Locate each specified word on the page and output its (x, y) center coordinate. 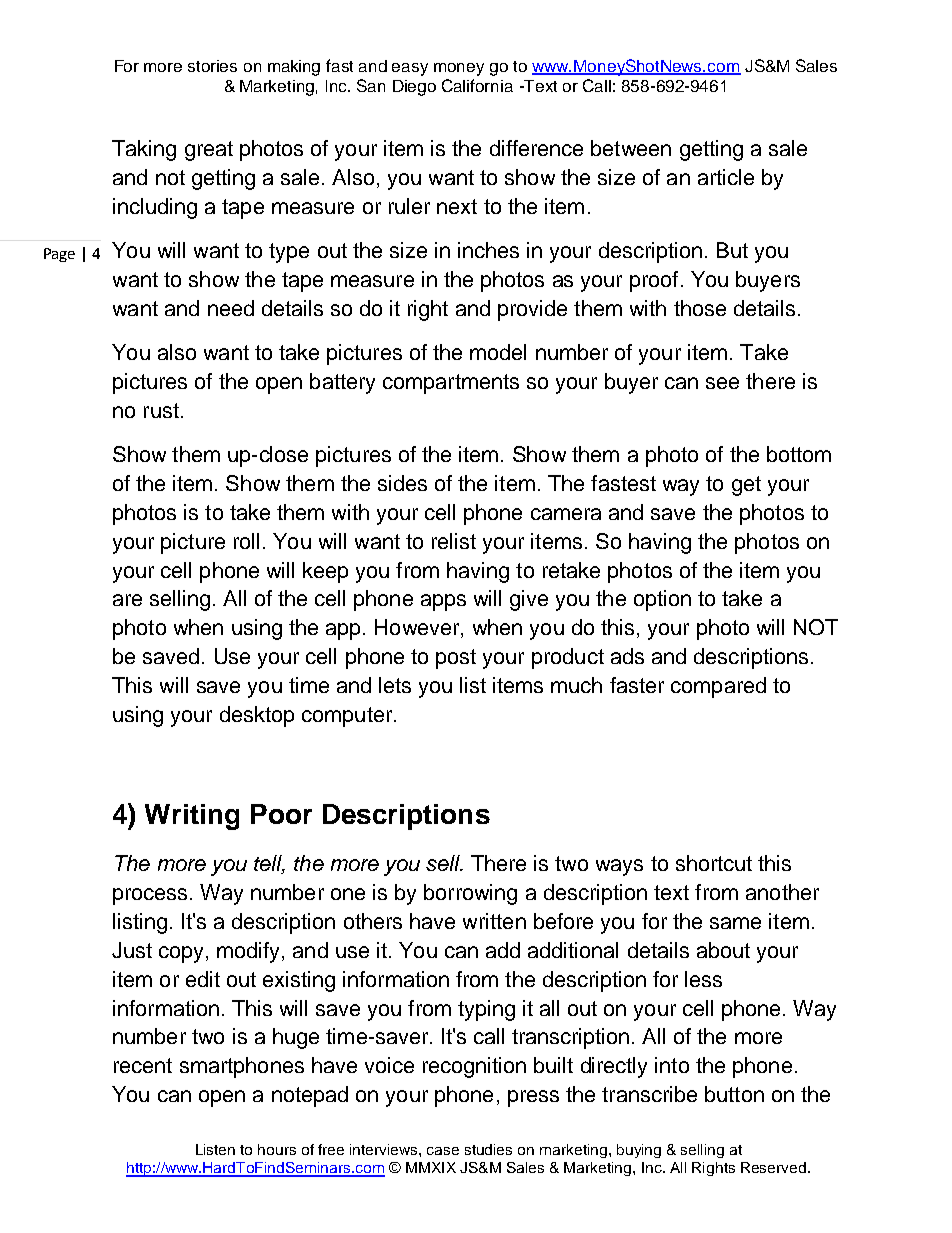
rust (161, 410)
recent (143, 1065)
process (150, 896)
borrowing (470, 894)
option (662, 600)
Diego (414, 88)
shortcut (714, 863)
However (418, 628)
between (631, 148)
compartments (451, 384)
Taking (144, 150)
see (722, 383)
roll (246, 541)
